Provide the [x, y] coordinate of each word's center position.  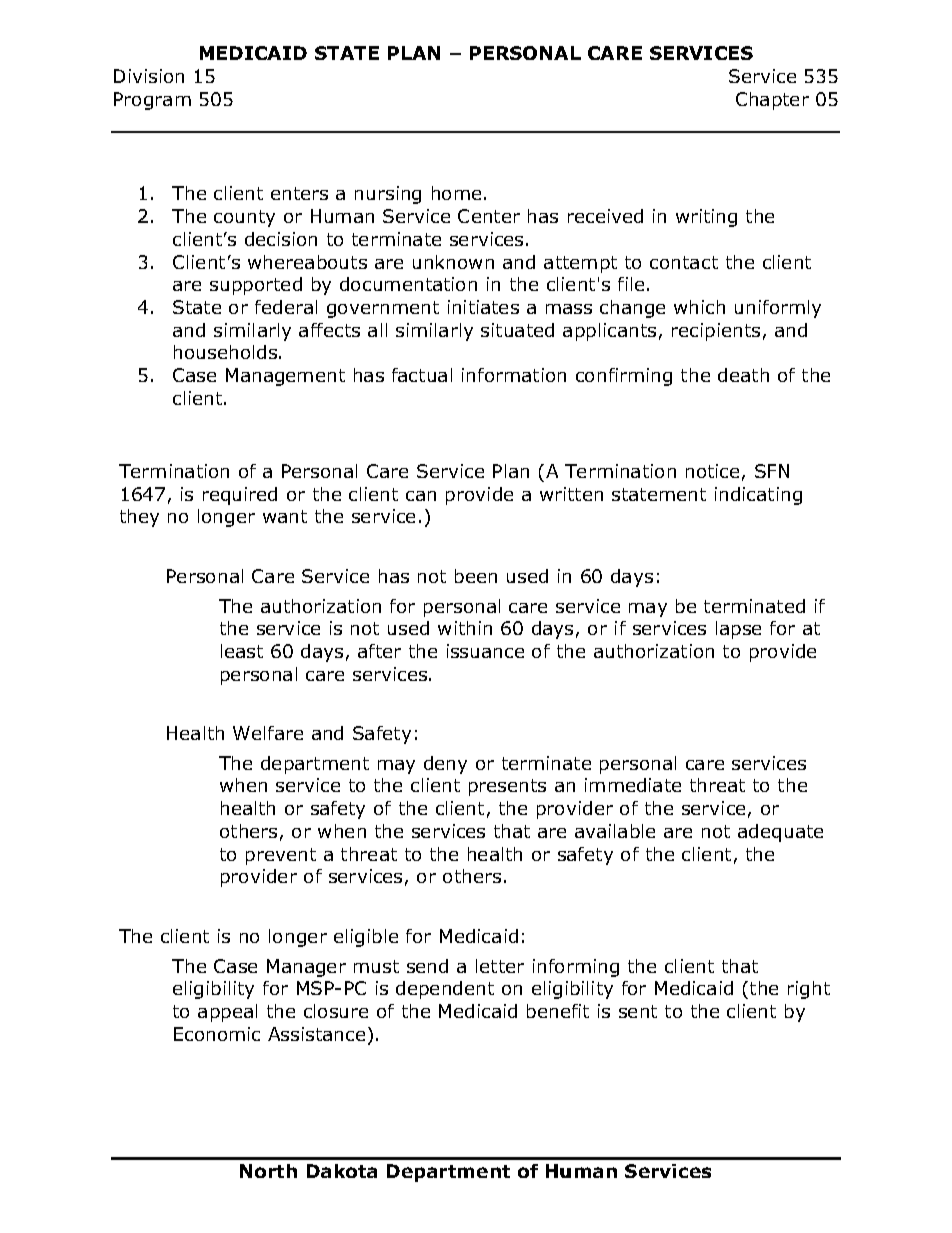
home [456, 193]
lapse [738, 630]
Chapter [772, 101]
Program [152, 101]
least [242, 651]
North [268, 1171]
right [809, 990]
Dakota [342, 1171]
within [465, 628]
